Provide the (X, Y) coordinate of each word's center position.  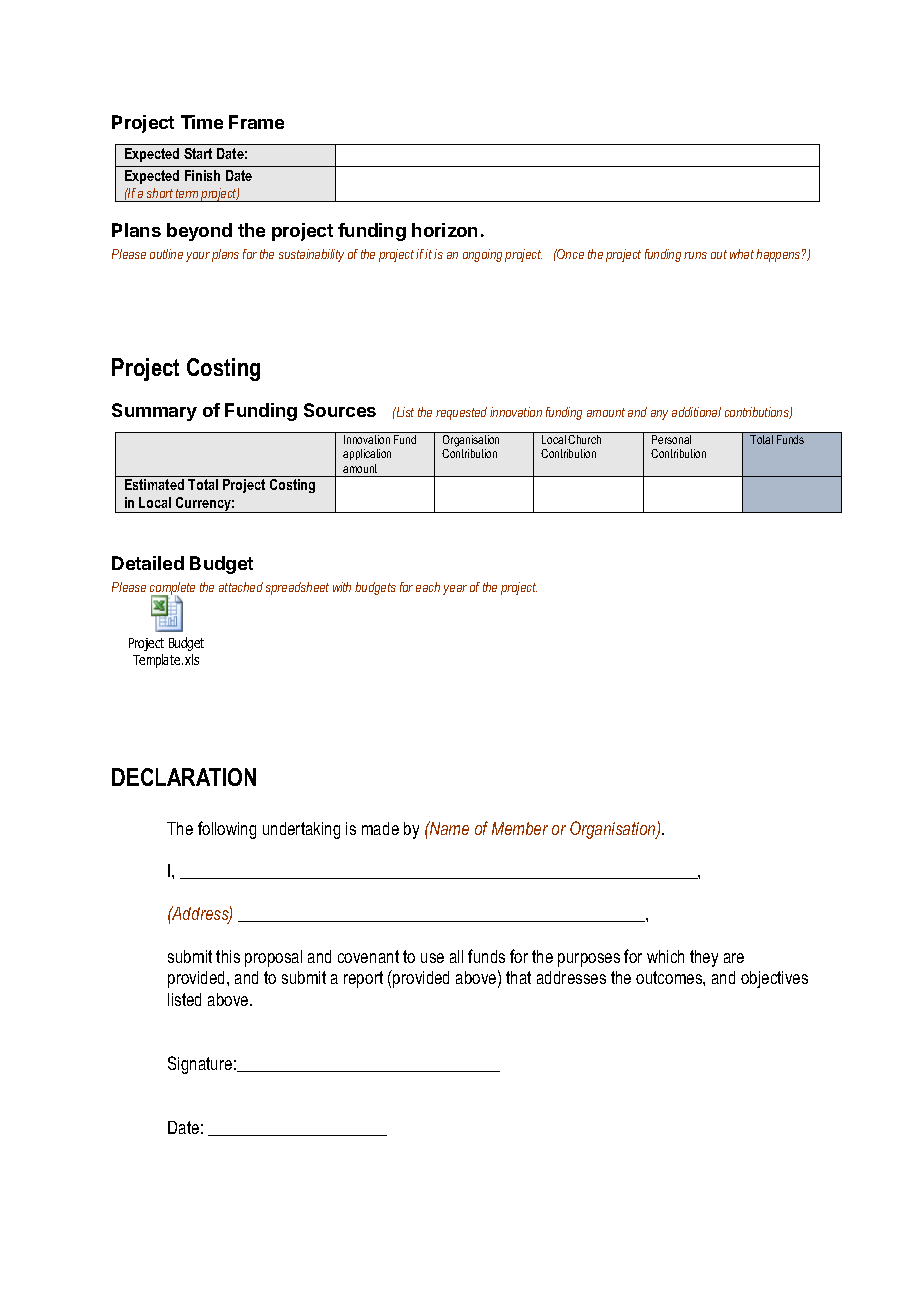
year (455, 590)
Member (520, 828)
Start (198, 153)
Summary (154, 412)
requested (461, 413)
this (228, 956)
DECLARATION (184, 777)
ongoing (482, 255)
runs (695, 255)
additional (696, 412)
